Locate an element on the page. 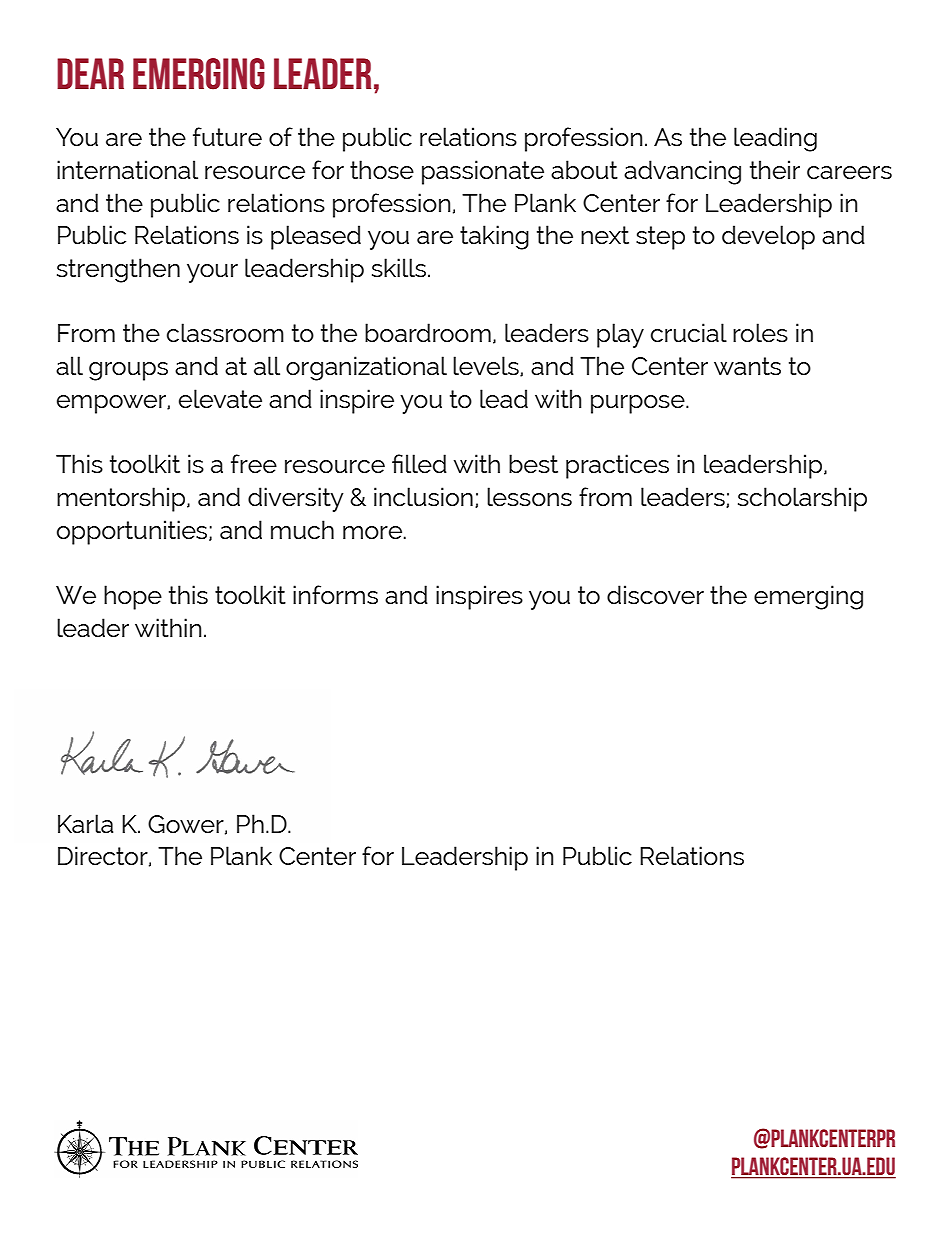 The width and height of the image is (952, 1233). informs is located at coordinates (335, 594).
